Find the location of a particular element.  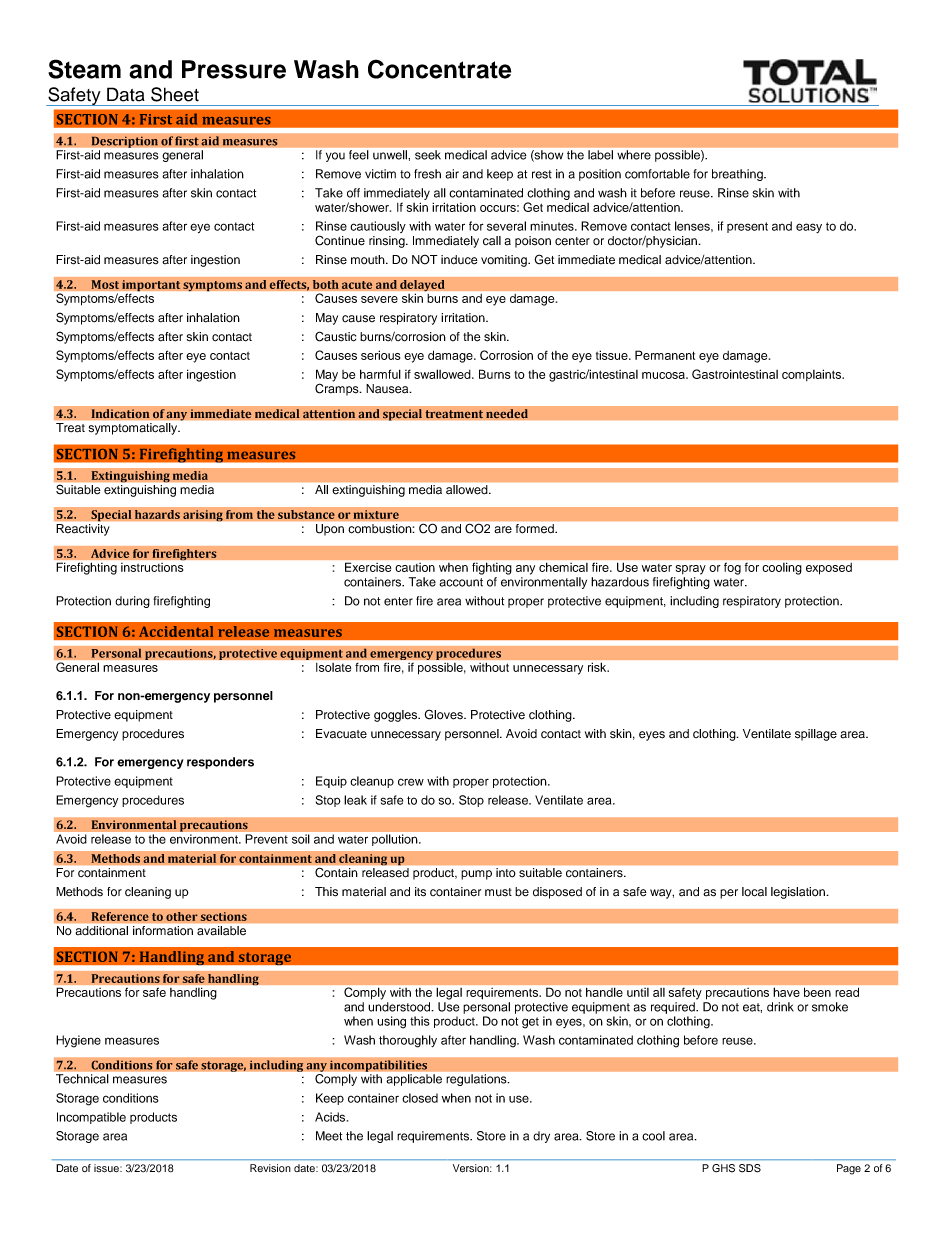

spray is located at coordinates (691, 570).
